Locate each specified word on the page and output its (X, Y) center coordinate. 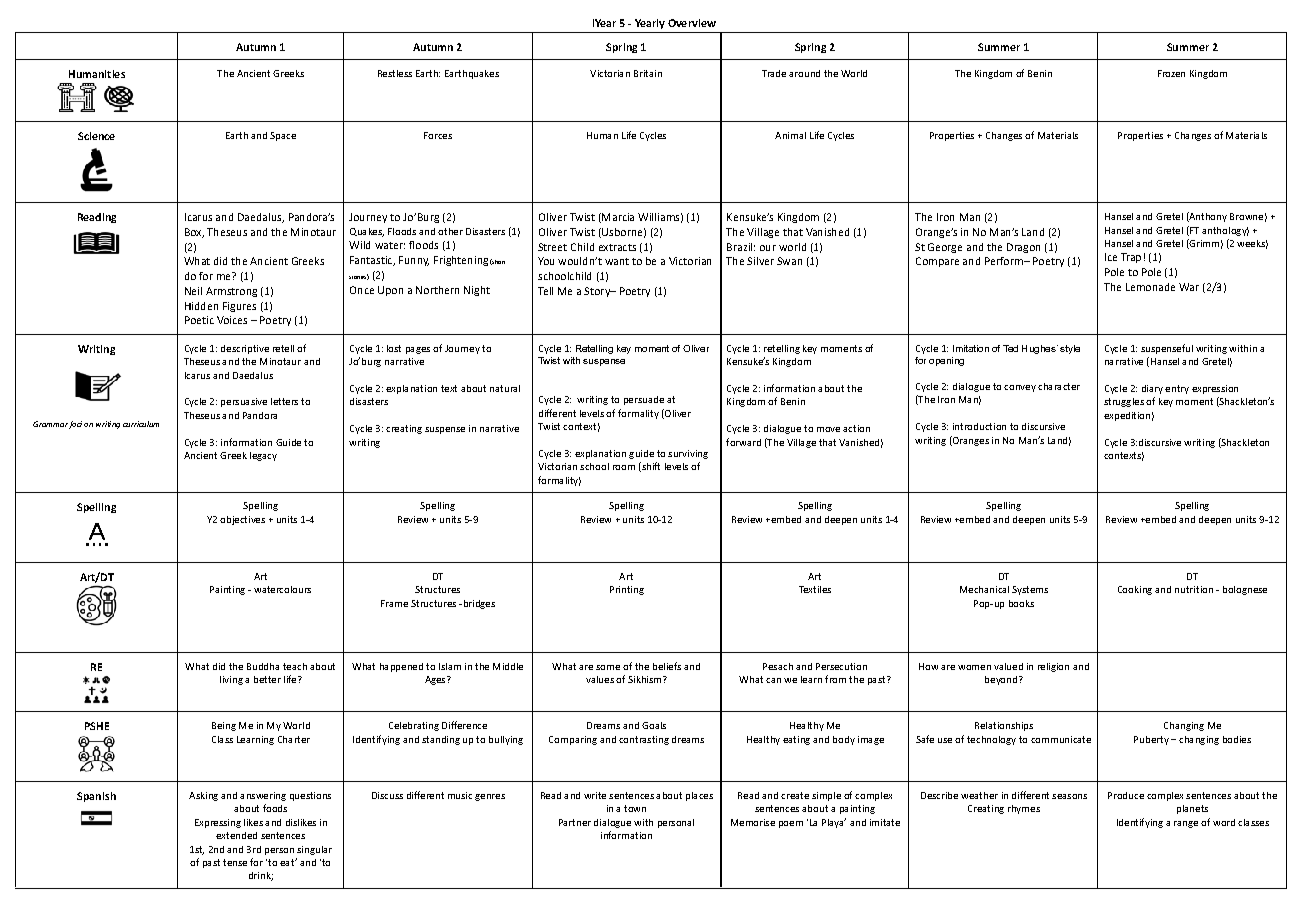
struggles (1124, 402)
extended (236, 835)
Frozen (1171, 73)
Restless (395, 73)
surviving (688, 454)
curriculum (141, 424)
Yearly (650, 24)
